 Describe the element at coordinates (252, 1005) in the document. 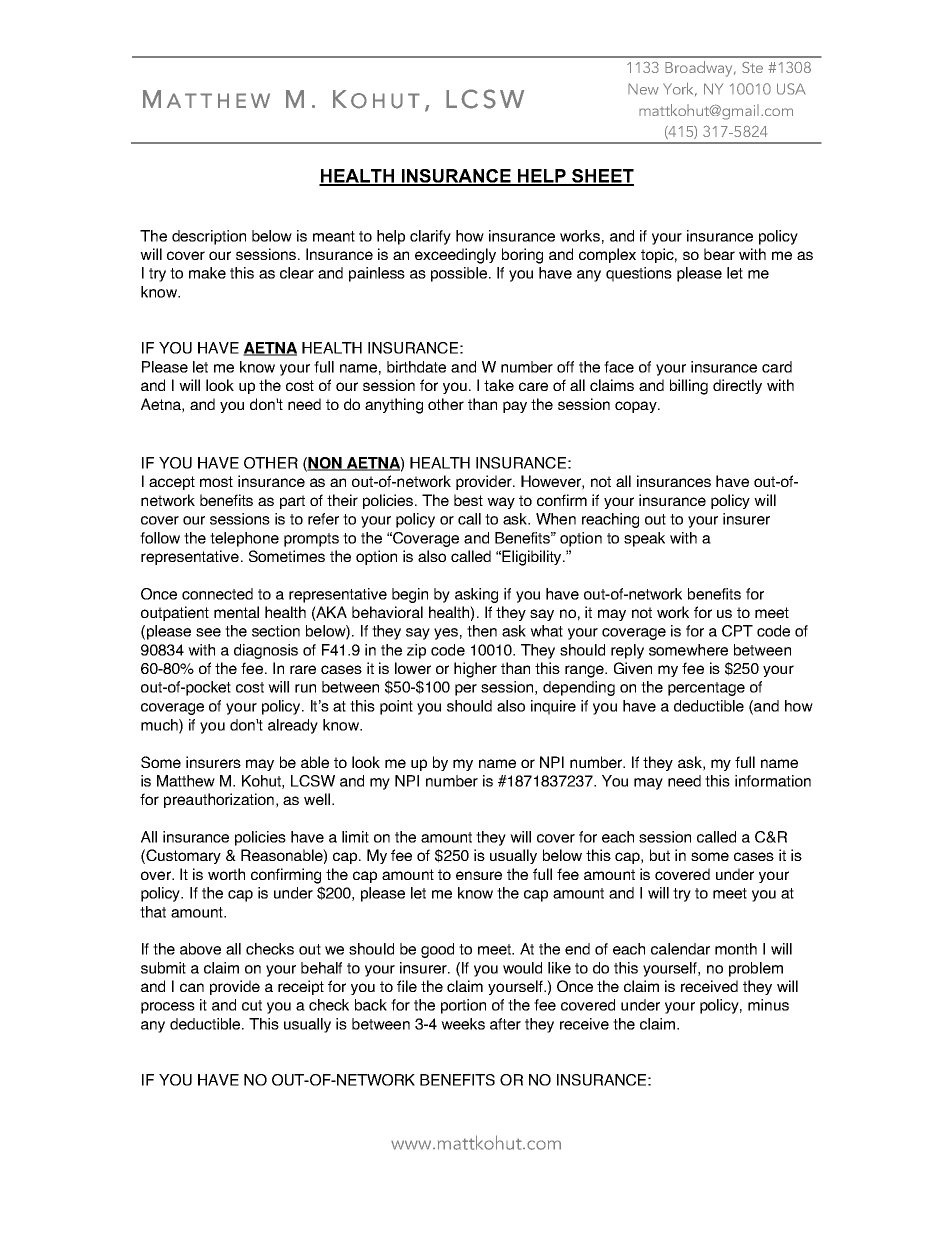

I see `cut` at that location.
